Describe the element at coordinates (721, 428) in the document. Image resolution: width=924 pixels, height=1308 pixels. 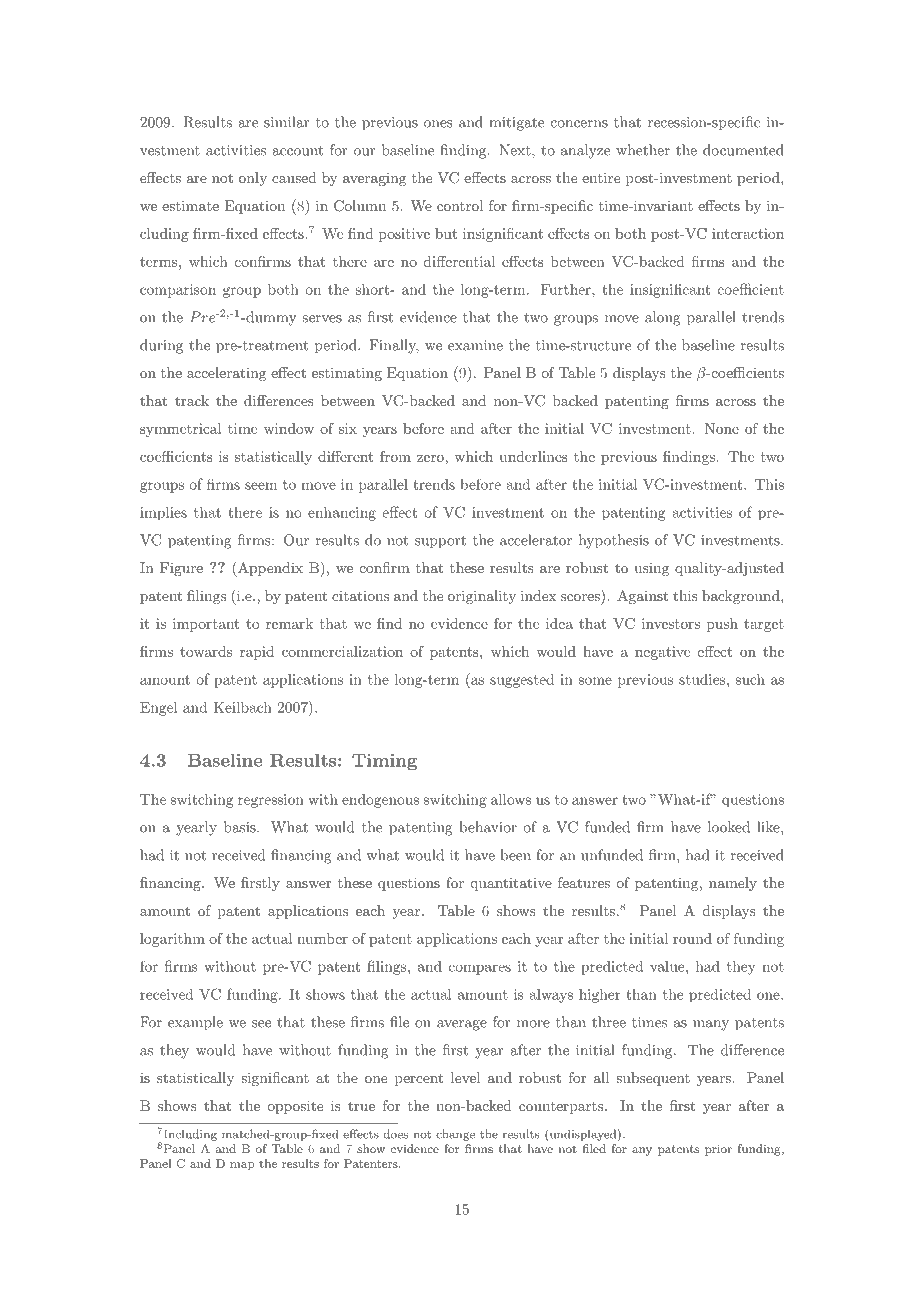
I see `None` at that location.
